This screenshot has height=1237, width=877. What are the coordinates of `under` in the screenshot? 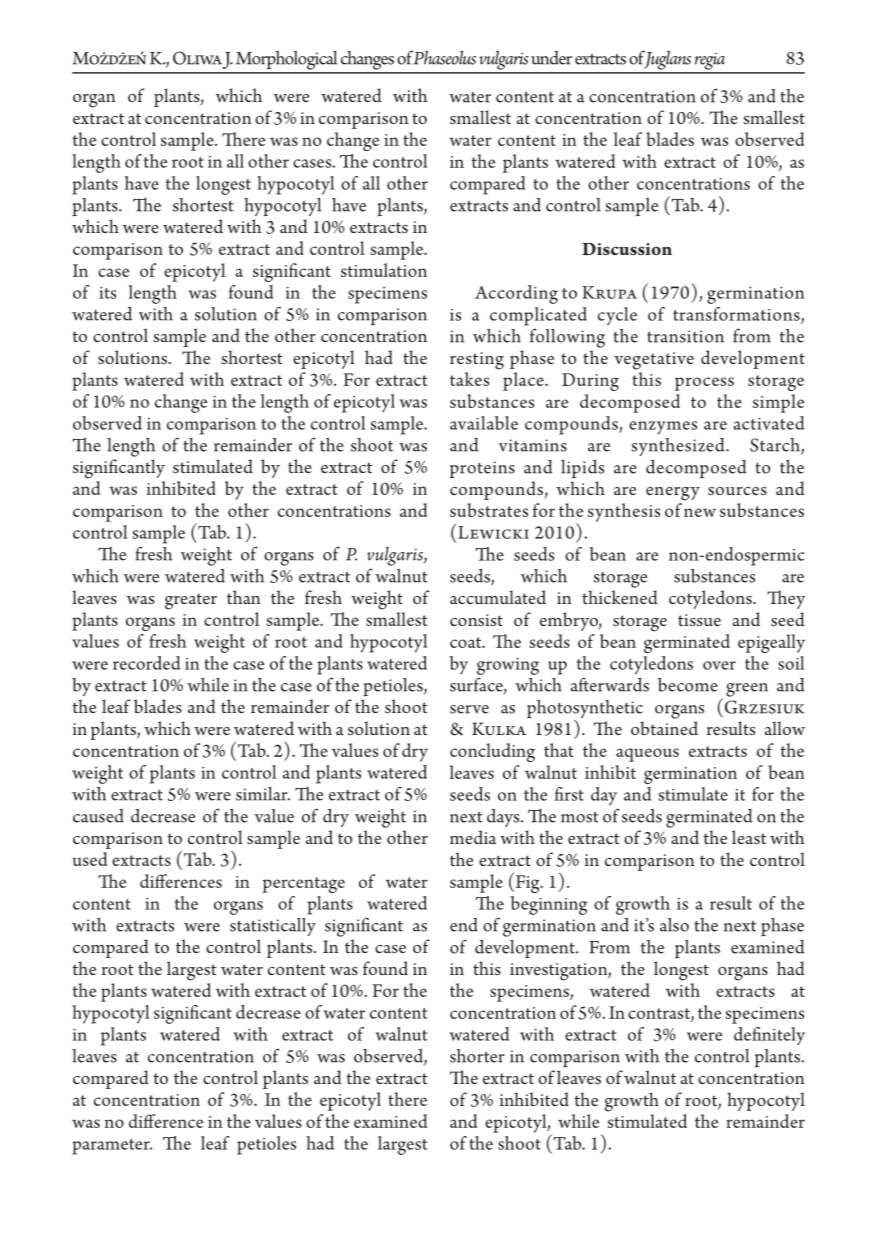 It's located at (551, 58).
